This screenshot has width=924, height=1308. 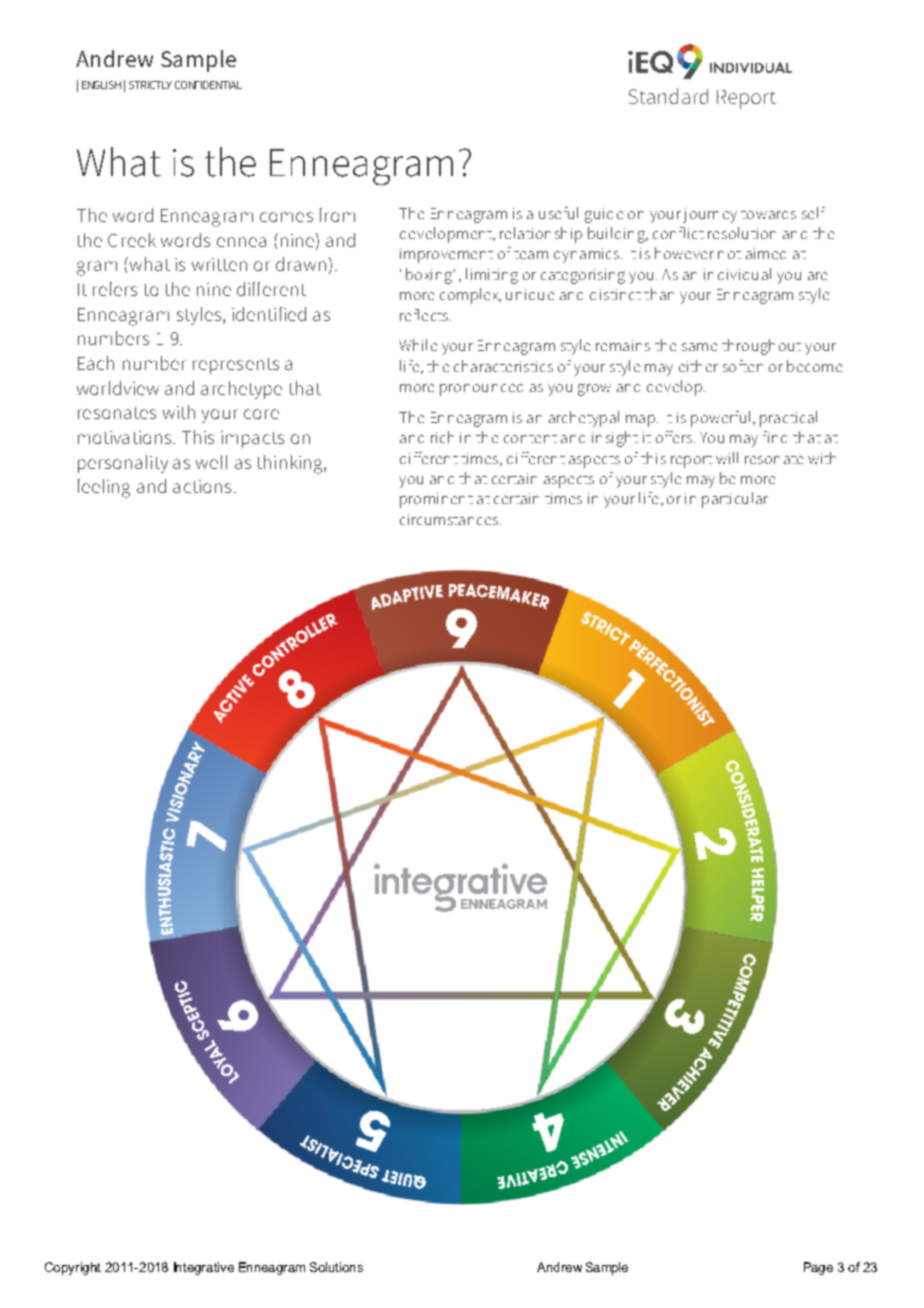 What do you see at coordinates (202, 486) in the screenshot?
I see `actions` at bounding box center [202, 486].
